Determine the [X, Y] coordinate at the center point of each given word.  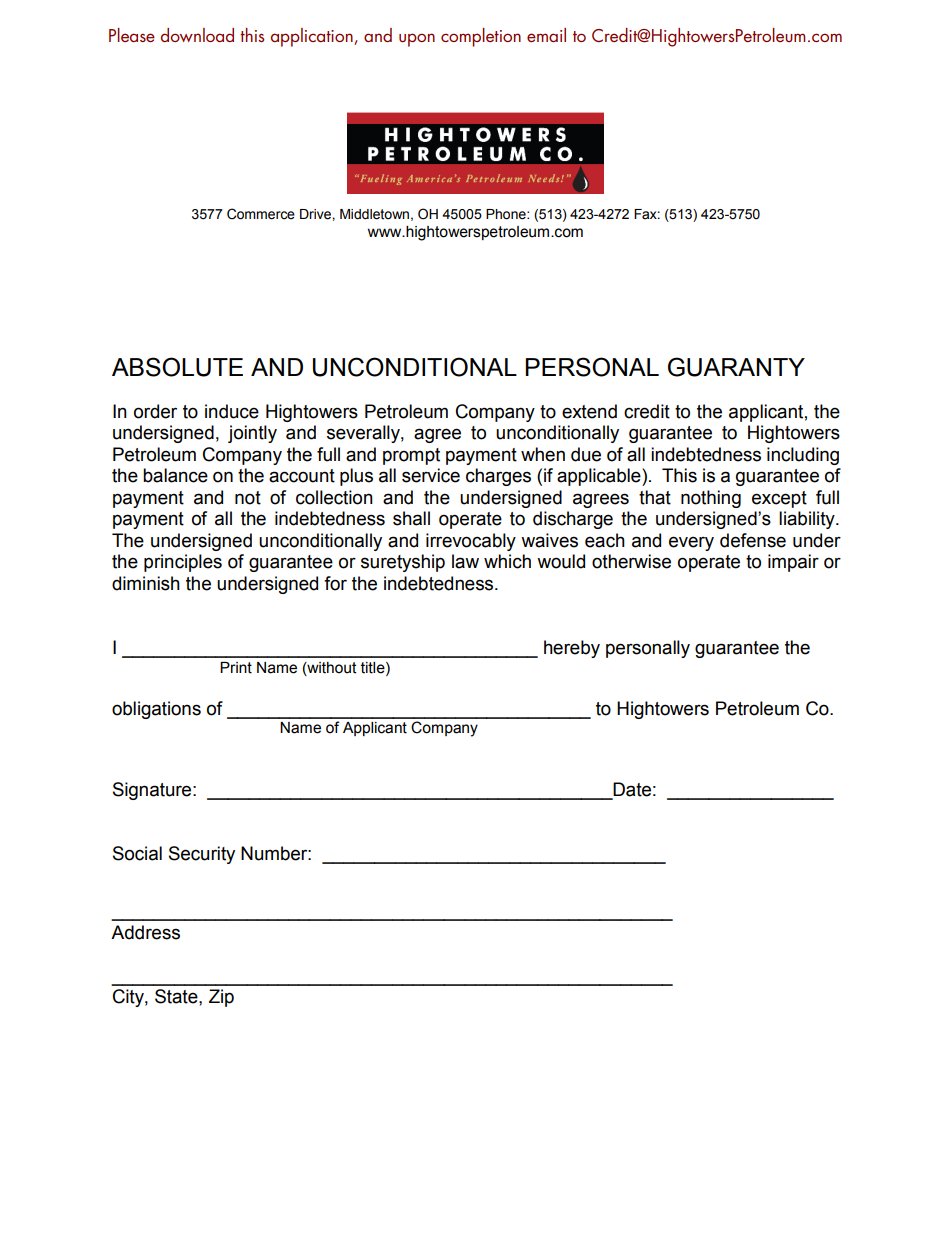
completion [481, 37]
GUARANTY [736, 367]
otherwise [631, 561]
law [465, 561]
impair [793, 563]
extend [589, 411]
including [803, 456]
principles [183, 563]
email [546, 35]
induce [232, 411]
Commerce [261, 214]
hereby [572, 649]
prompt [411, 456]
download [197, 35]
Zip [221, 998]
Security [202, 855]
